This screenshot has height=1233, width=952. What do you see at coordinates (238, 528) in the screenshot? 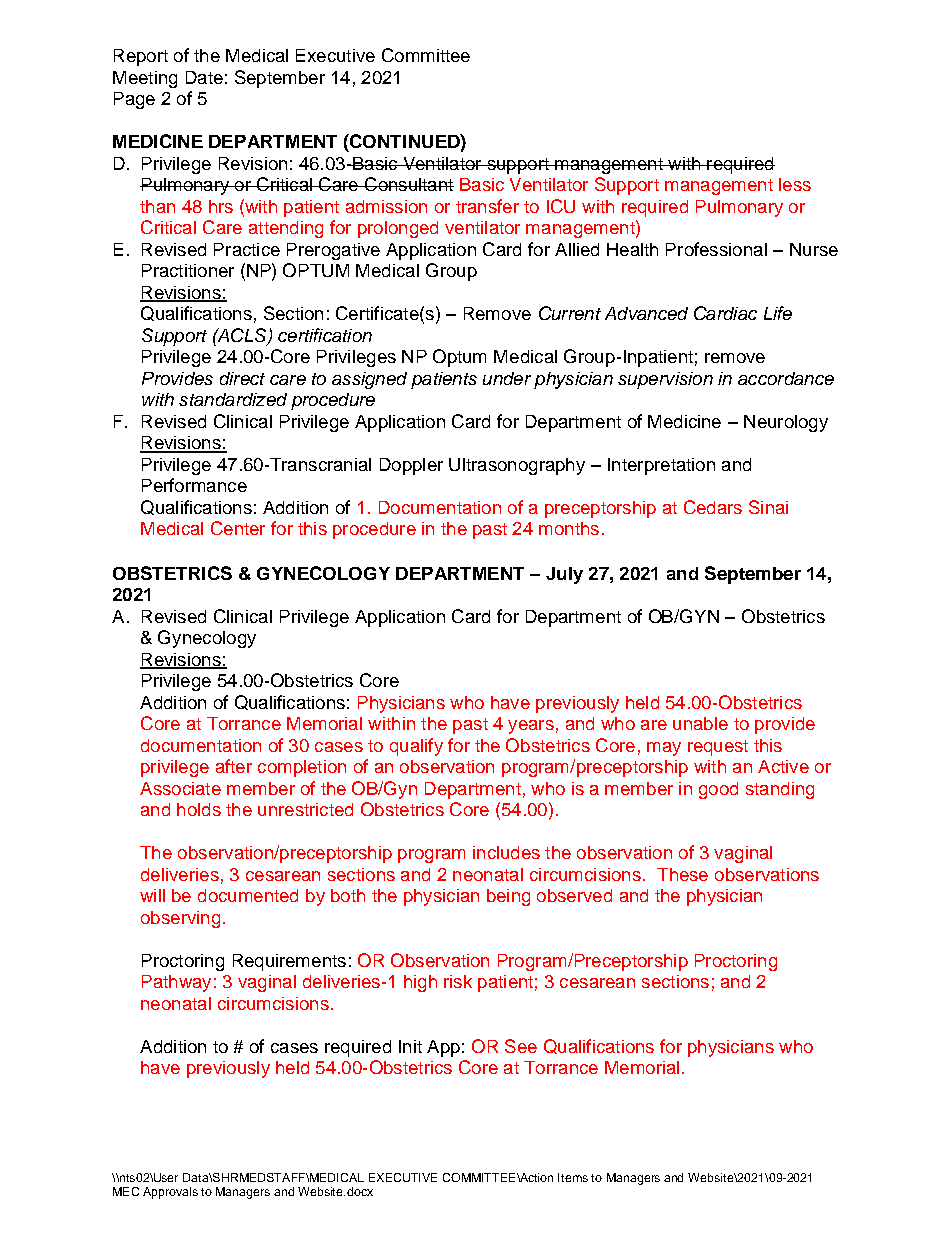
I see `Center` at bounding box center [238, 528].
